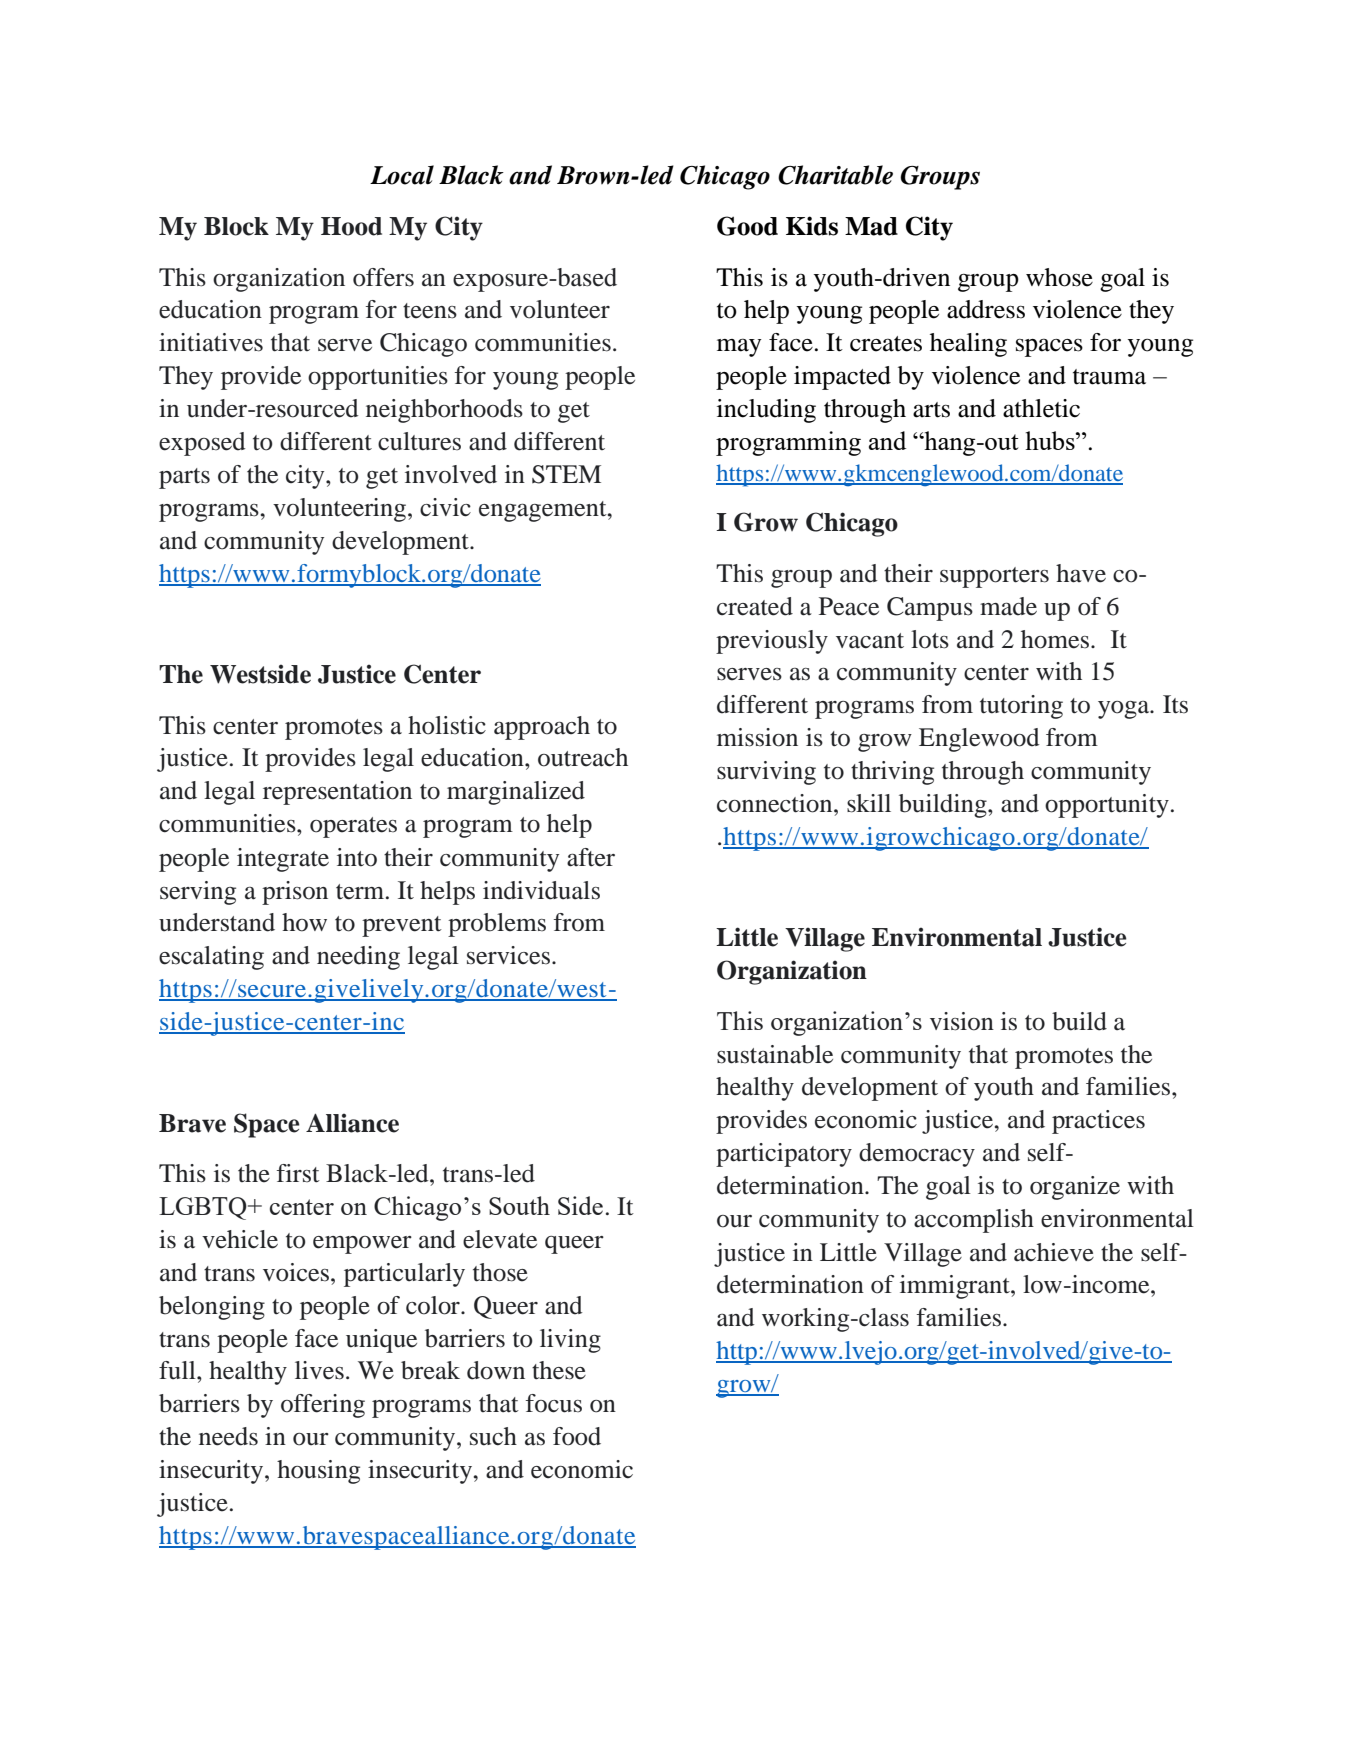  What do you see at coordinates (1107, 806) in the image?
I see `opportunity` at bounding box center [1107, 806].
